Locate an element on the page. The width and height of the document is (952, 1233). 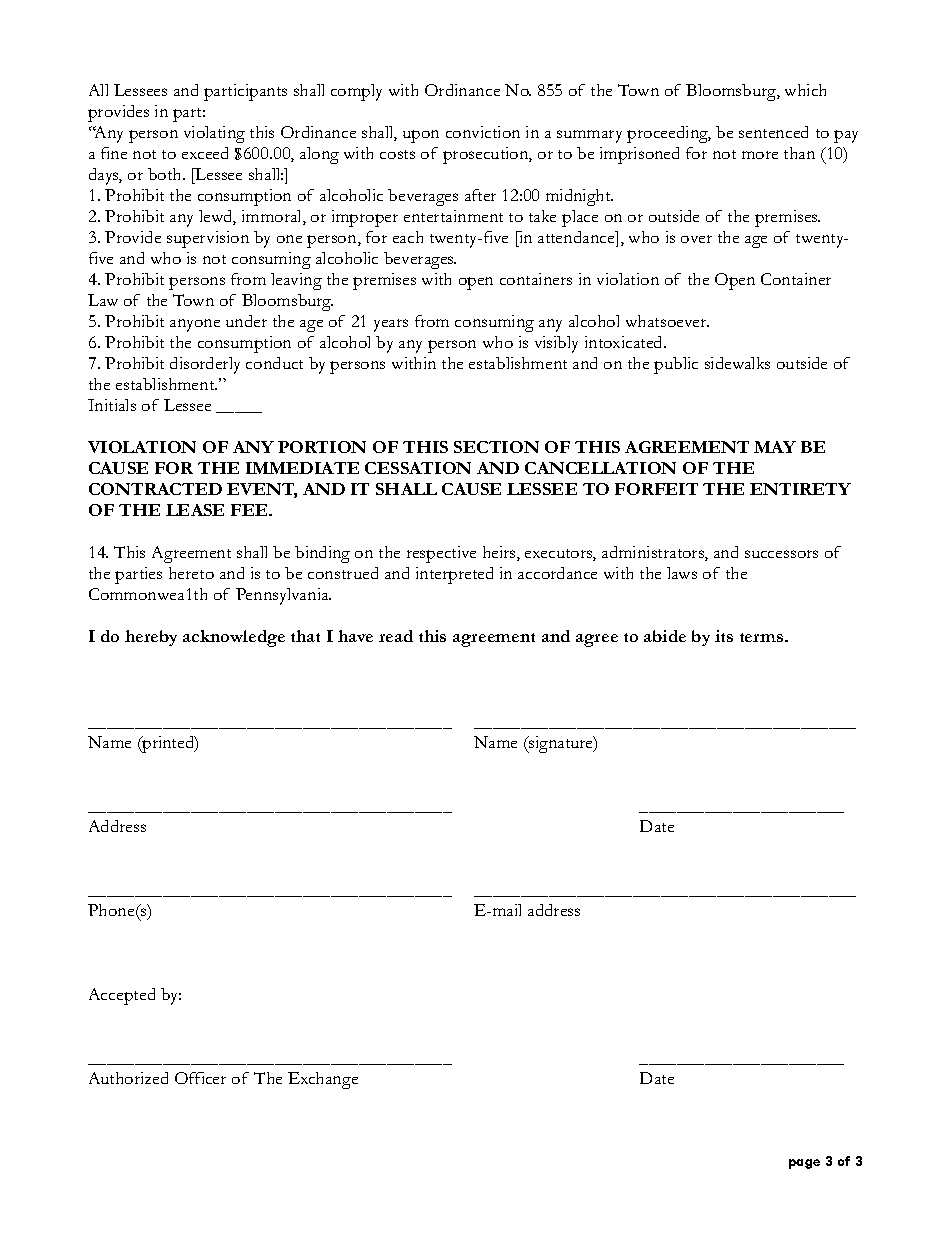
acknowledge is located at coordinates (234, 638).
